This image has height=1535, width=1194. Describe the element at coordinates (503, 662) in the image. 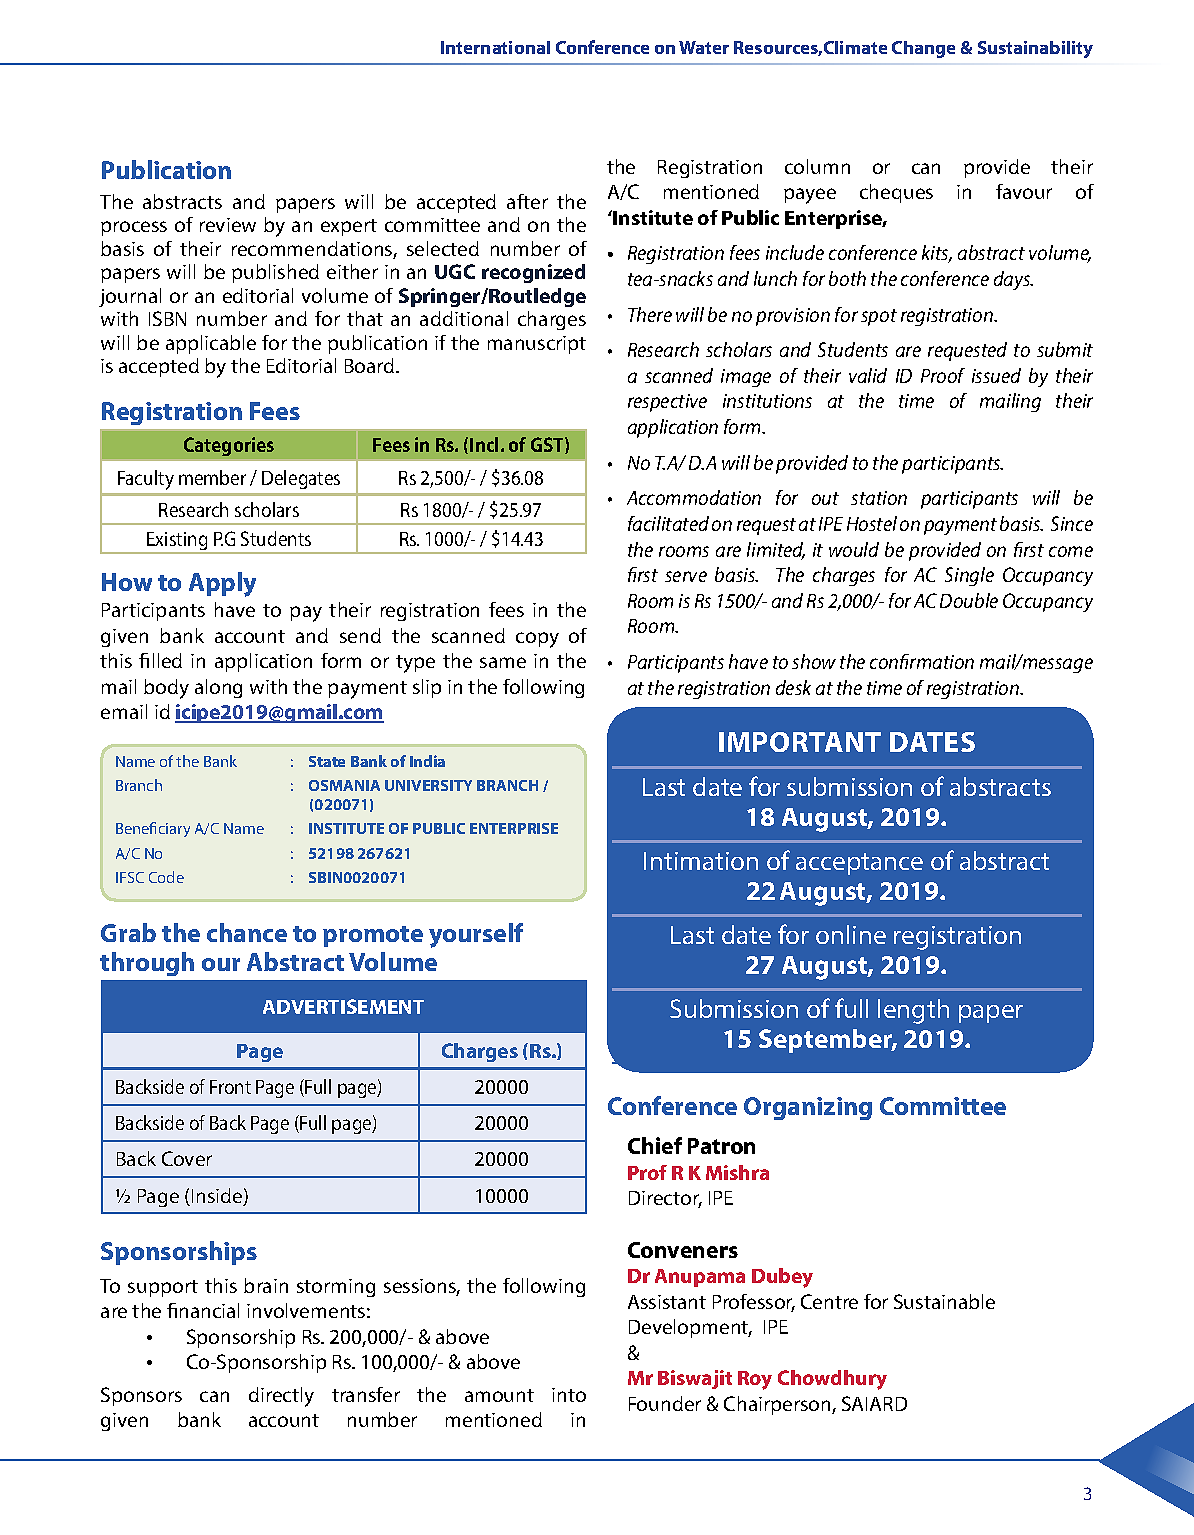

I see `same` at that location.
